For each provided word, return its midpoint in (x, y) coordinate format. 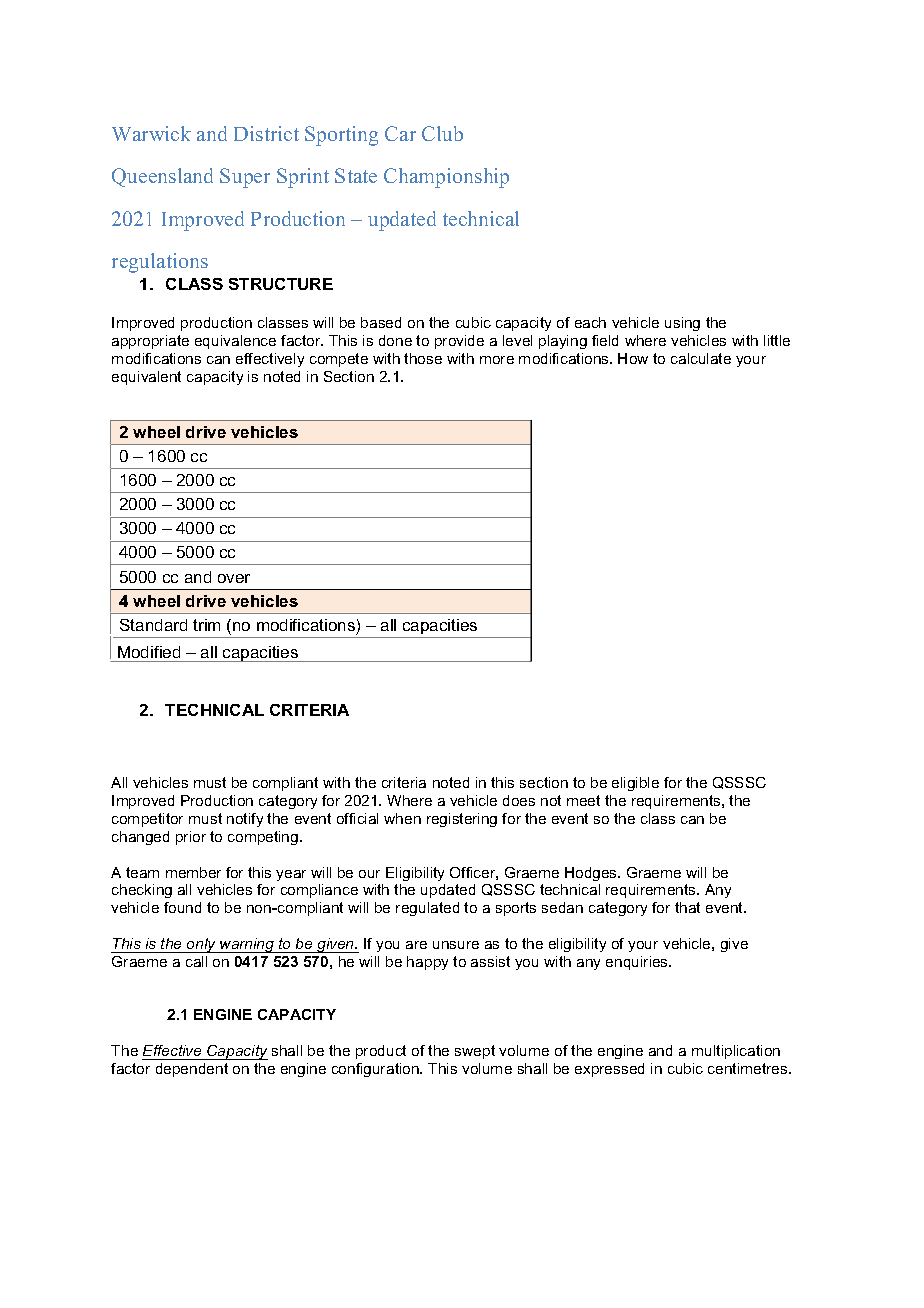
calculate (701, 358)
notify (245, 820)
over (234, 578)
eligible (635, 784)
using (682, 324)
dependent (192, 1070)
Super (245, 178)
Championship (446, 178)
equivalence (235, 342)
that (687, 907)
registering (462, 820)
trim (206, 625)
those (423, 358)
